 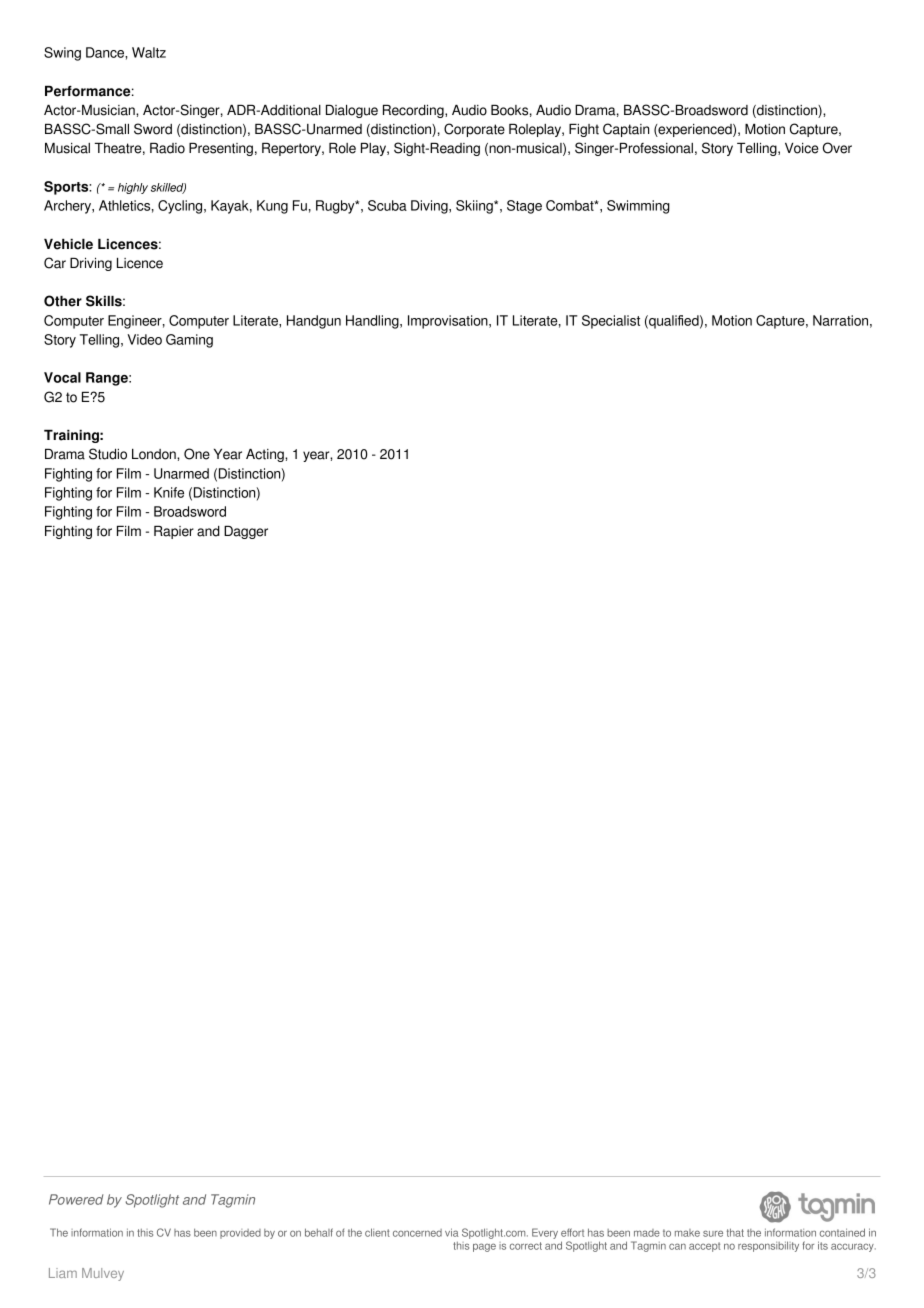 I want to click on Powered, so click(x=76, y=1199).
